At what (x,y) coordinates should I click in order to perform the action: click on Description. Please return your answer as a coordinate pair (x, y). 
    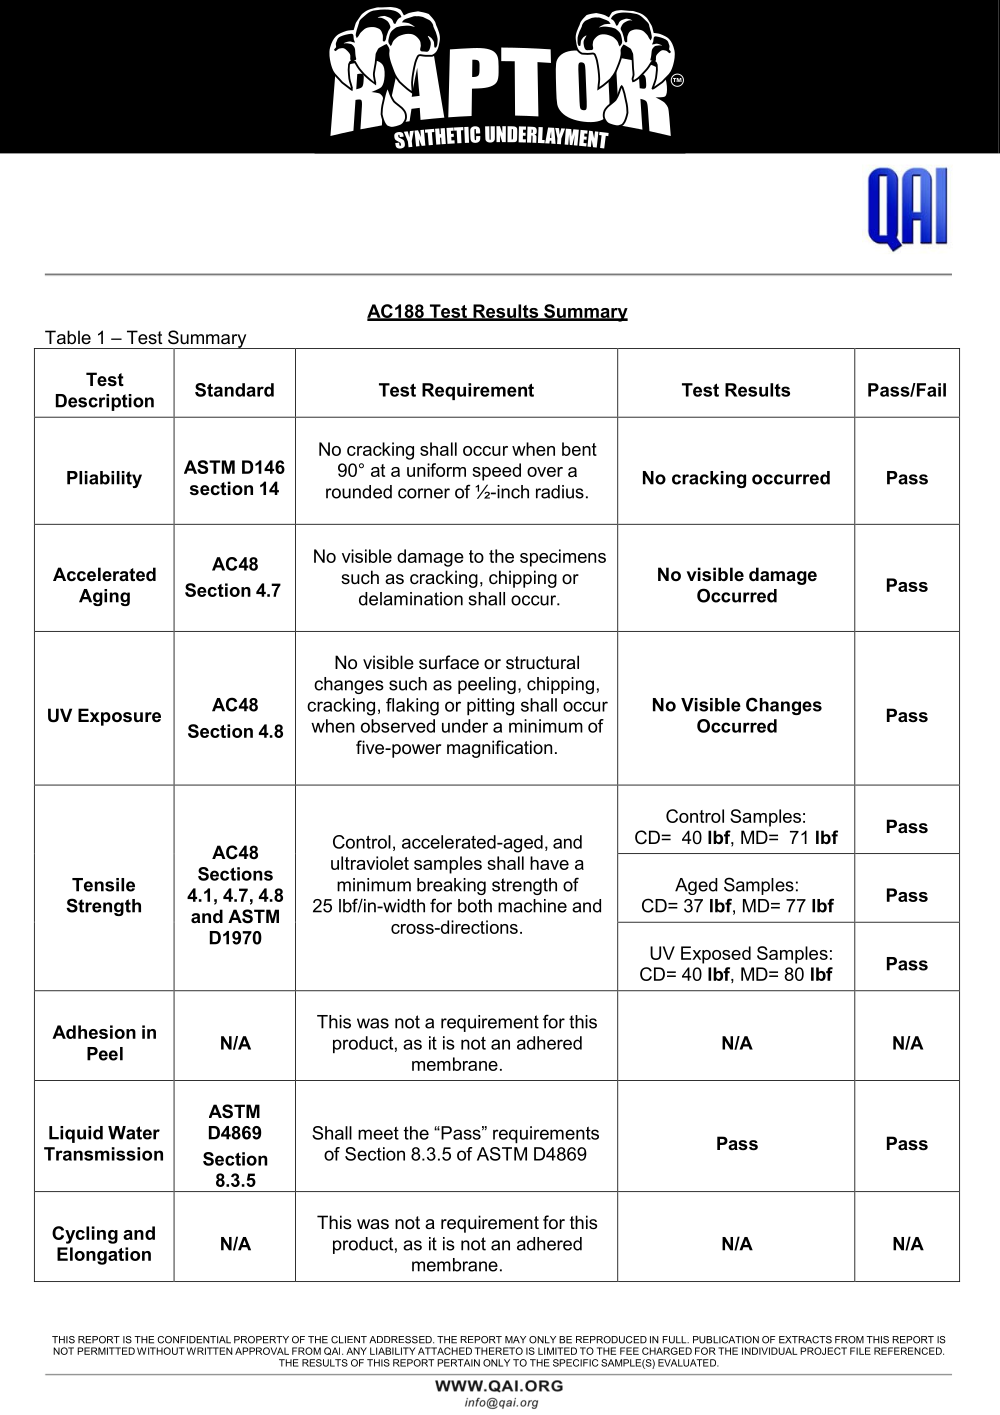
    Looking at the image, I should click on (105, 402).
